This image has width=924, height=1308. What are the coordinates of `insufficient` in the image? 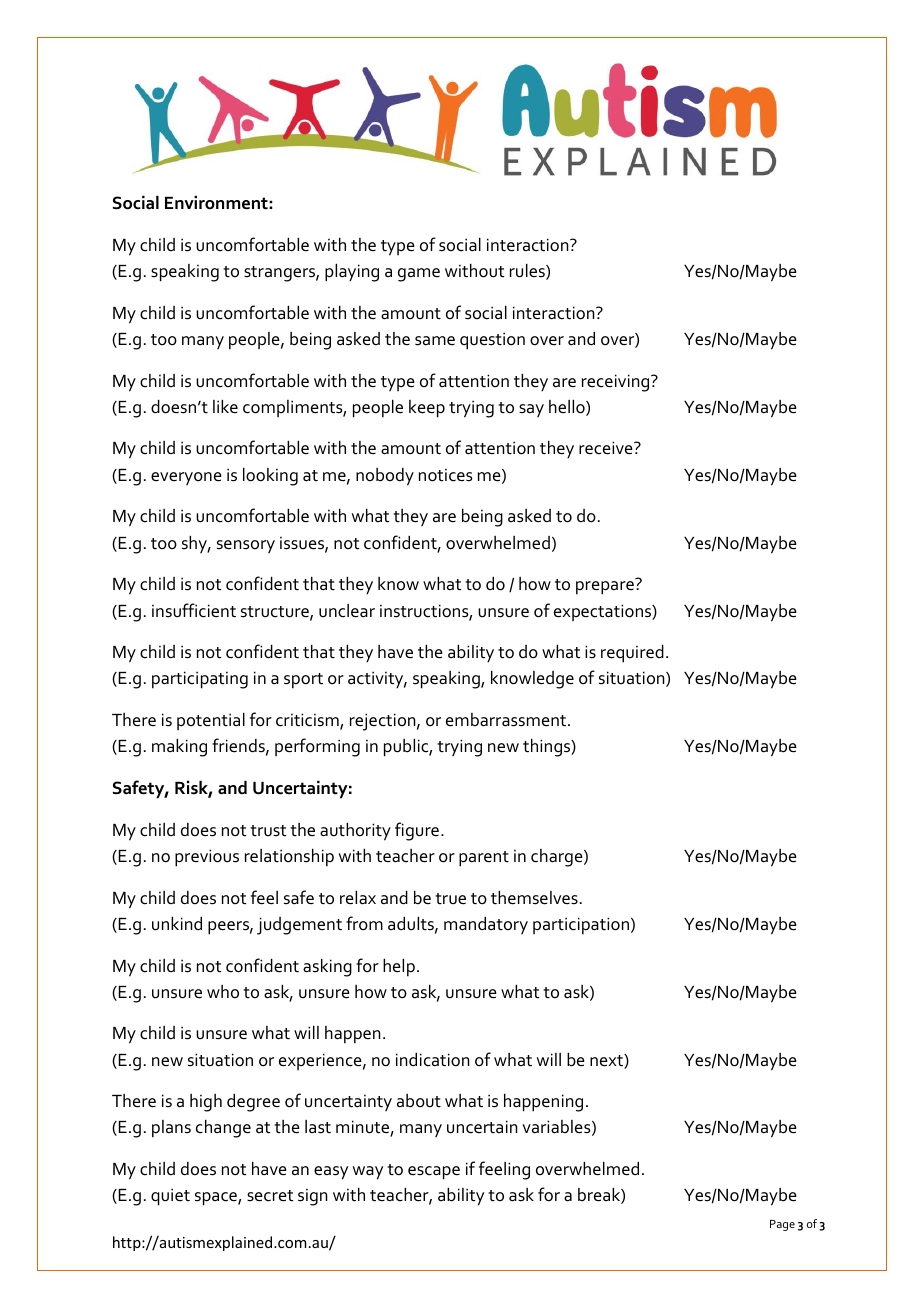 It's located at (194, 610).
